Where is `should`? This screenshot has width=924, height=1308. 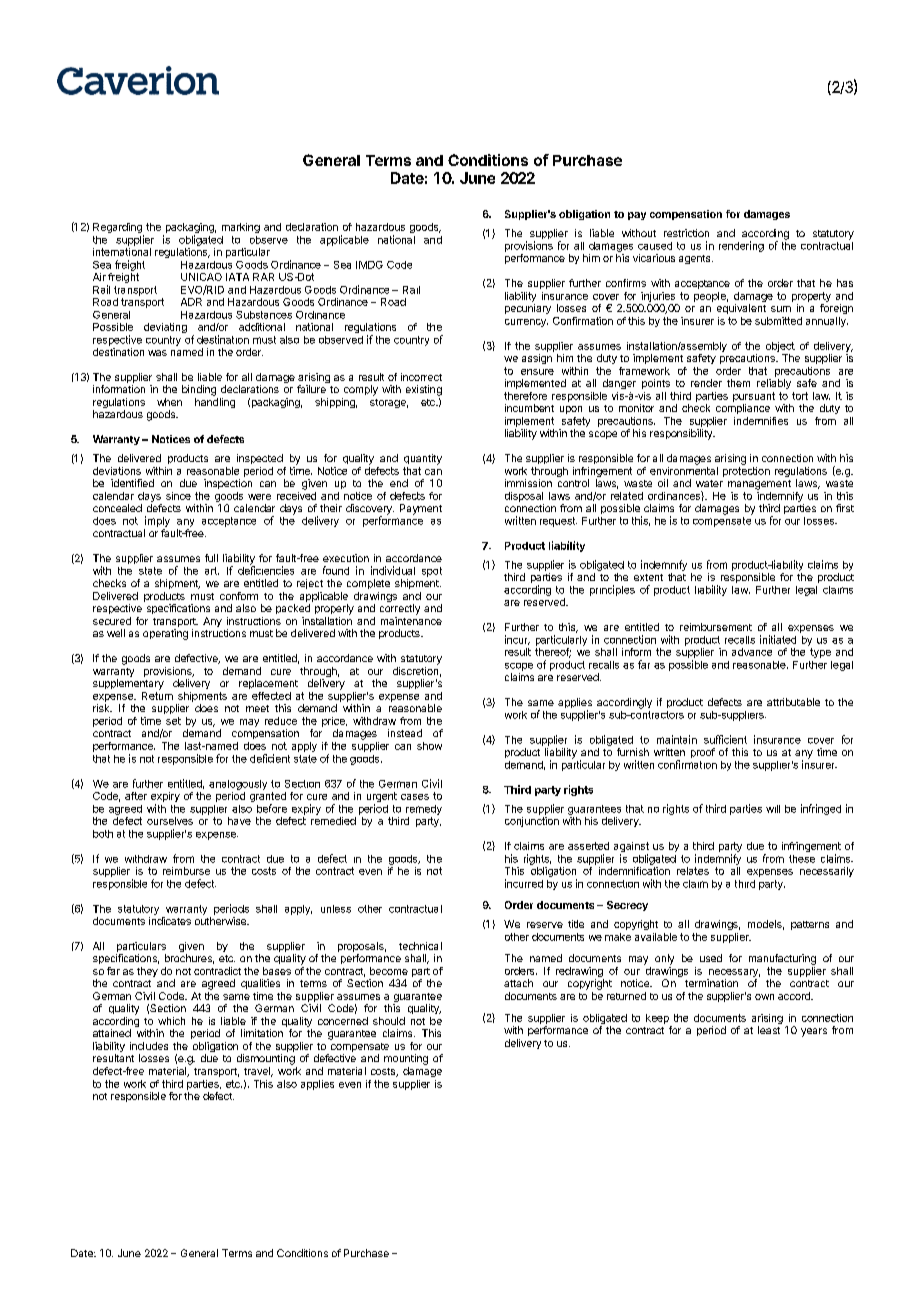 should is located at coordinates (389, 1021).
